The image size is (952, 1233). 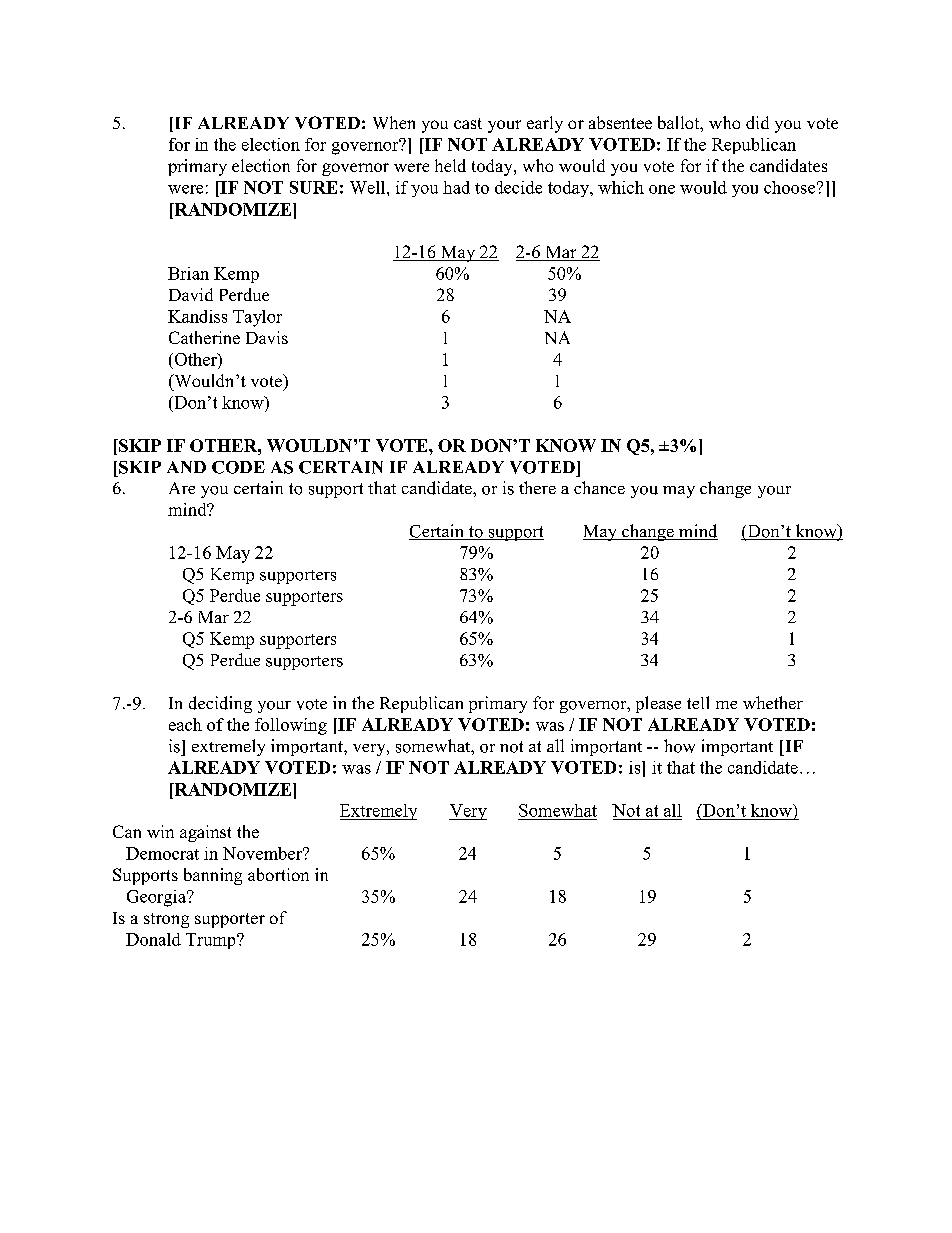 What do you see at coordinates (658, 704) in the document?
I see `please` at bounding box center [658, 704].
